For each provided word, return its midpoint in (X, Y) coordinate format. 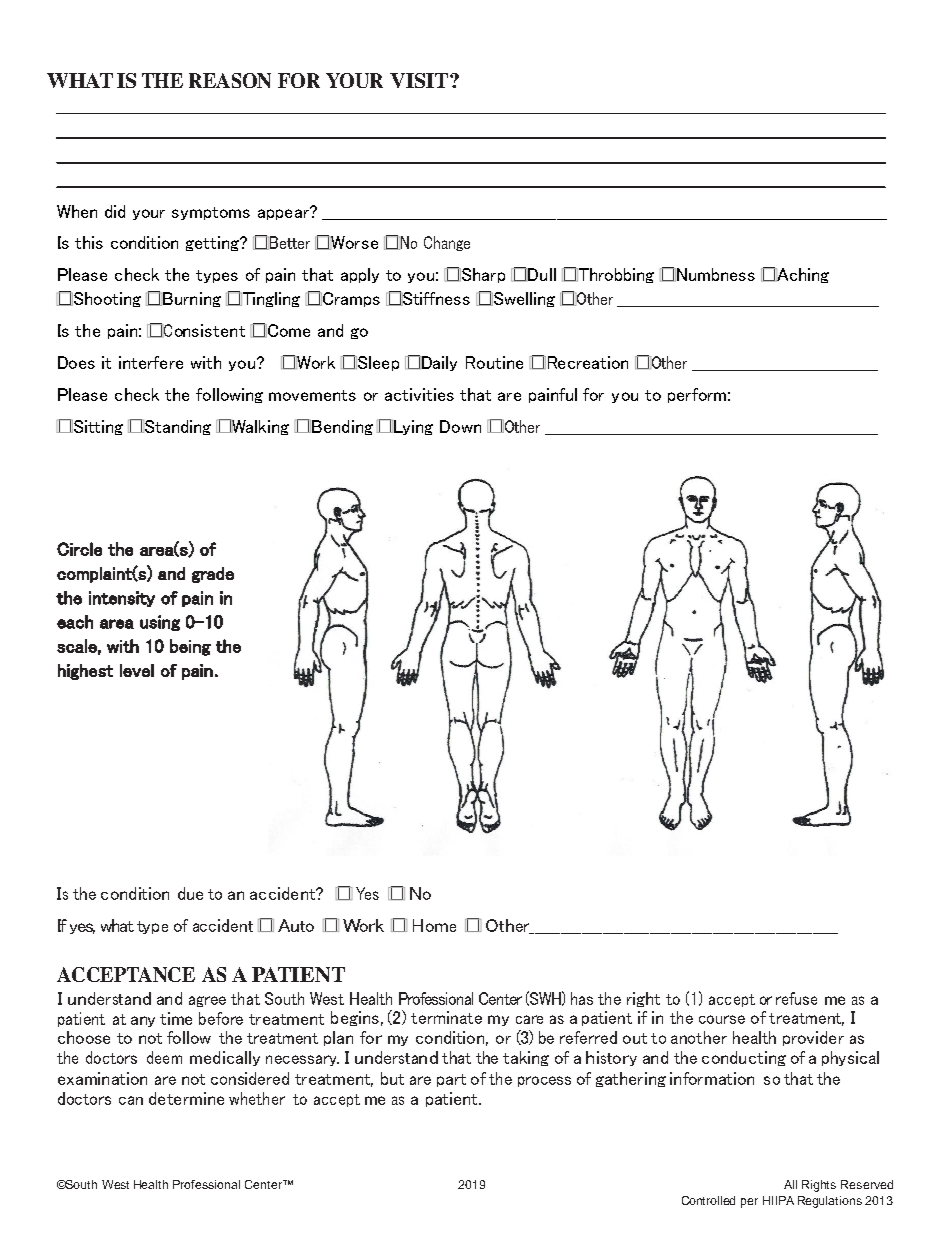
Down (460, 426)
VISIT (420, 80)
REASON (230, 80)
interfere (151, 362)
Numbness (714, 275)
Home (434, 925)
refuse (796, 998)
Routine (494, 362)
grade (213, 575)
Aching (802, 275)
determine (186, 1098)
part (451, 1080)
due (190, 893)
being (190, 647)
